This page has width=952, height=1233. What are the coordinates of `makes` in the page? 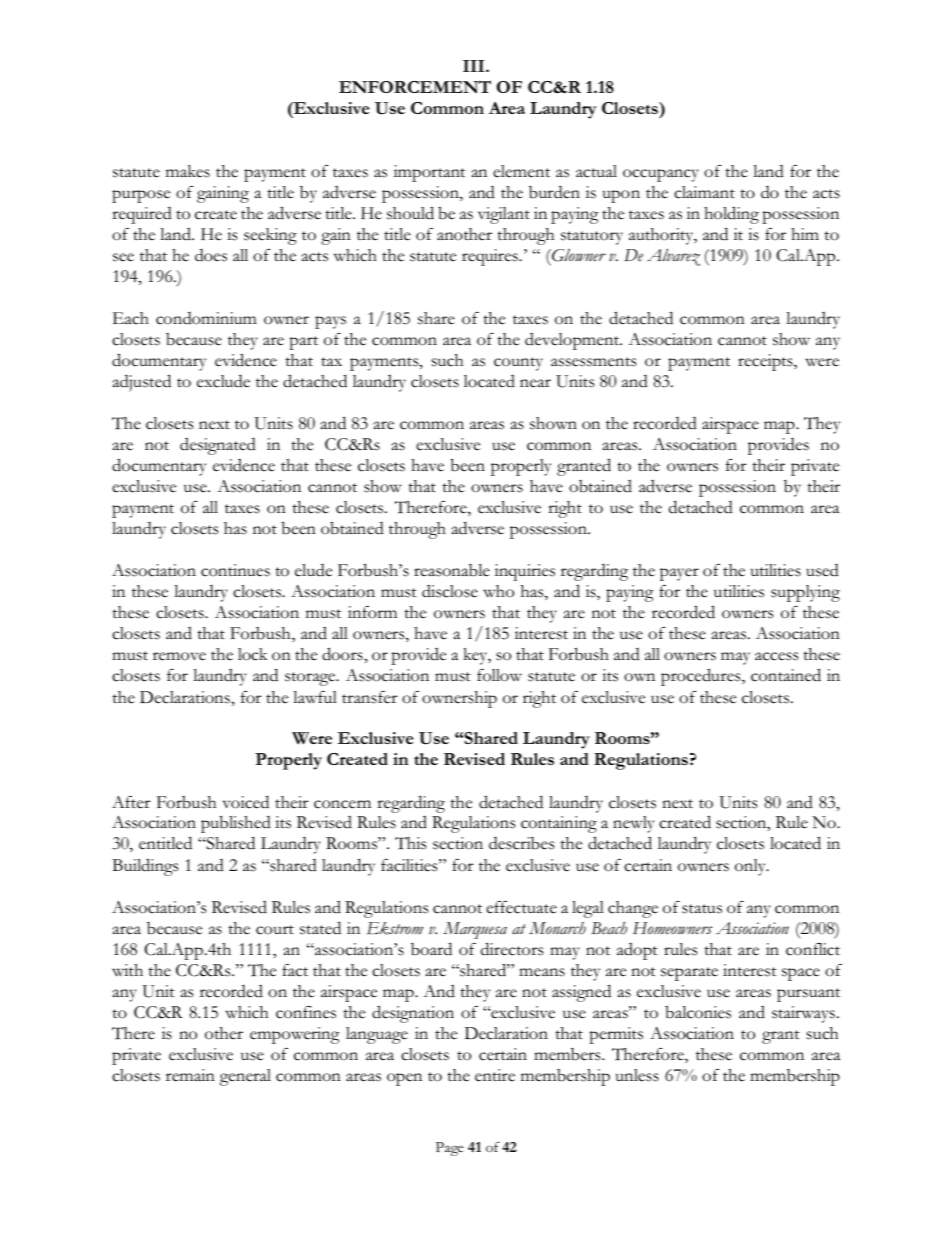 It's located at (188, 171).
